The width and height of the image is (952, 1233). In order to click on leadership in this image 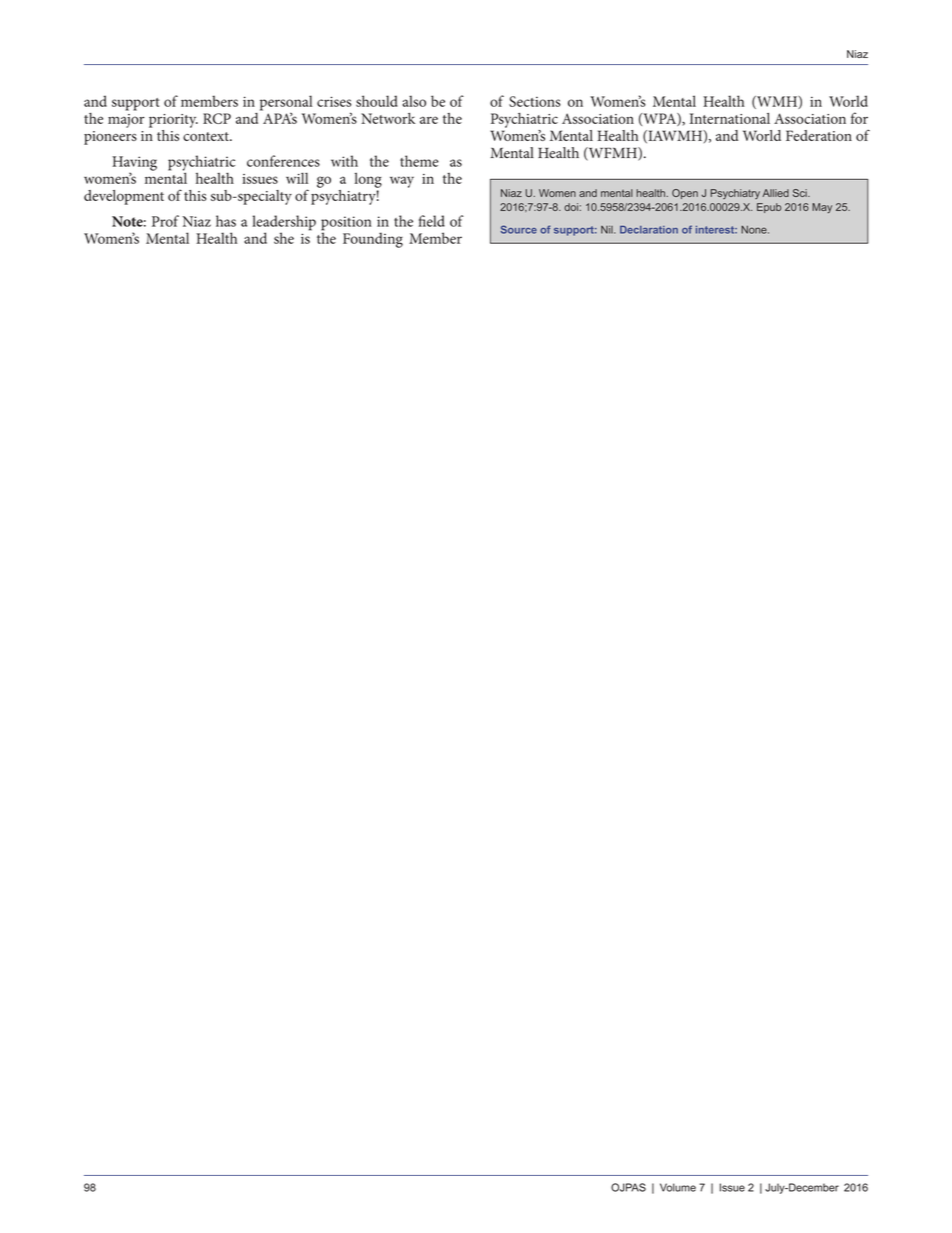, I will do `click(284, 224)`.
